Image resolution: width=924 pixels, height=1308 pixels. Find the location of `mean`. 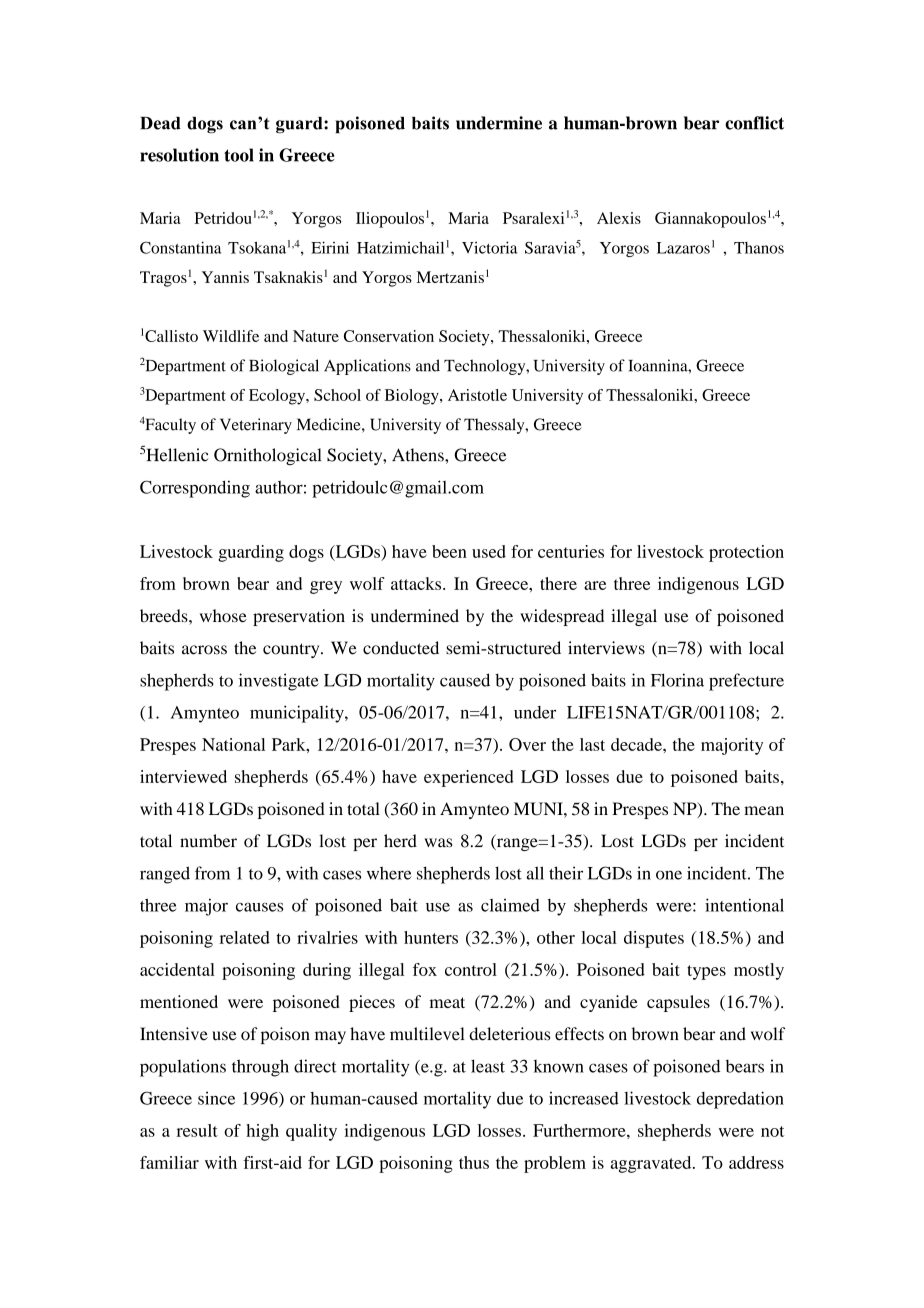

mean is located at coordinates (764, 810).
